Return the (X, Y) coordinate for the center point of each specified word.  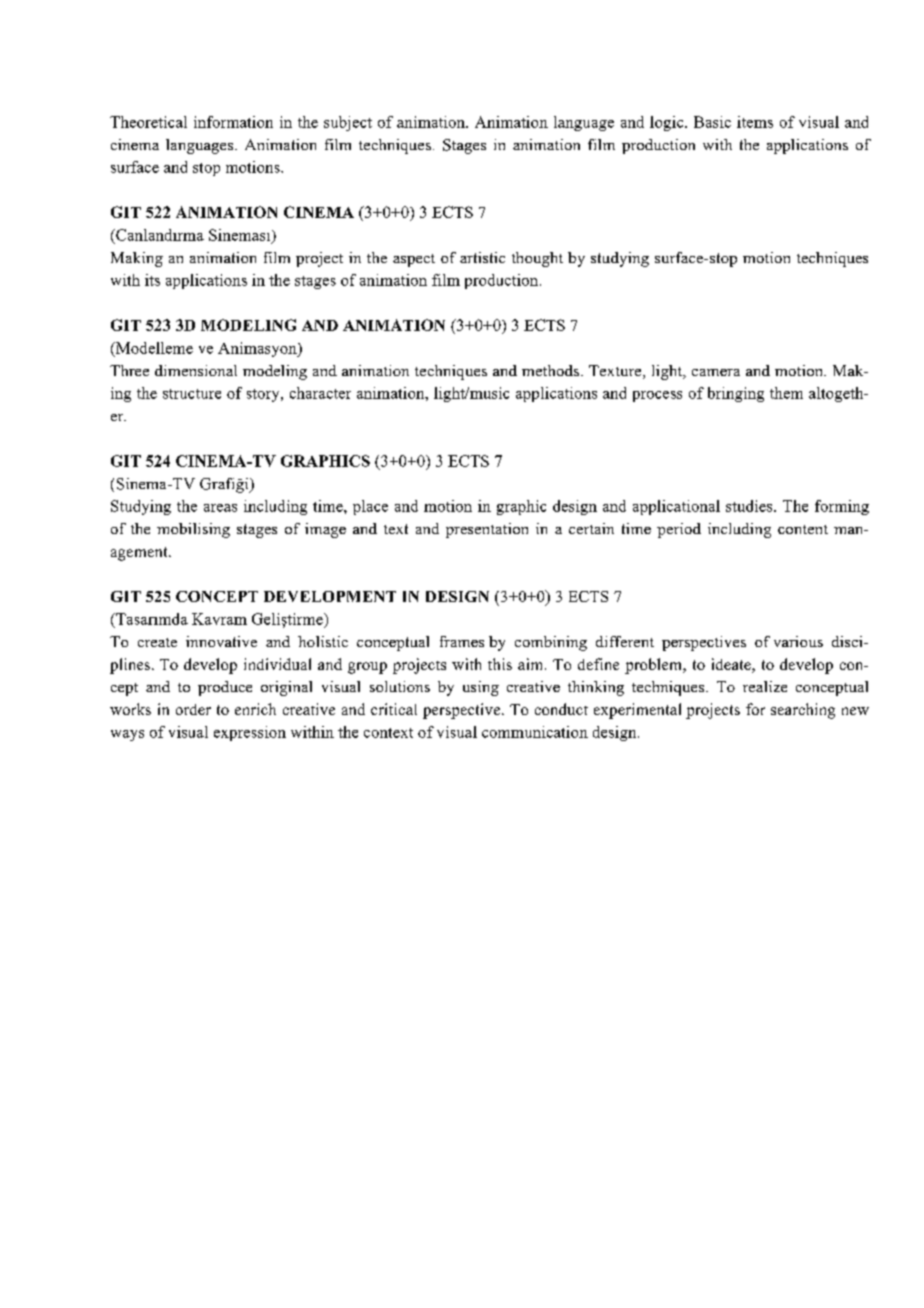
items (755, 122)
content (803, 529)
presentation (487, 530)
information (233, 122)
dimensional (196, 370)
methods (552, 370)
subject (348, 123)
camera (716, 372)
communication (535, 732)
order (193, 709)
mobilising (193, 530)
